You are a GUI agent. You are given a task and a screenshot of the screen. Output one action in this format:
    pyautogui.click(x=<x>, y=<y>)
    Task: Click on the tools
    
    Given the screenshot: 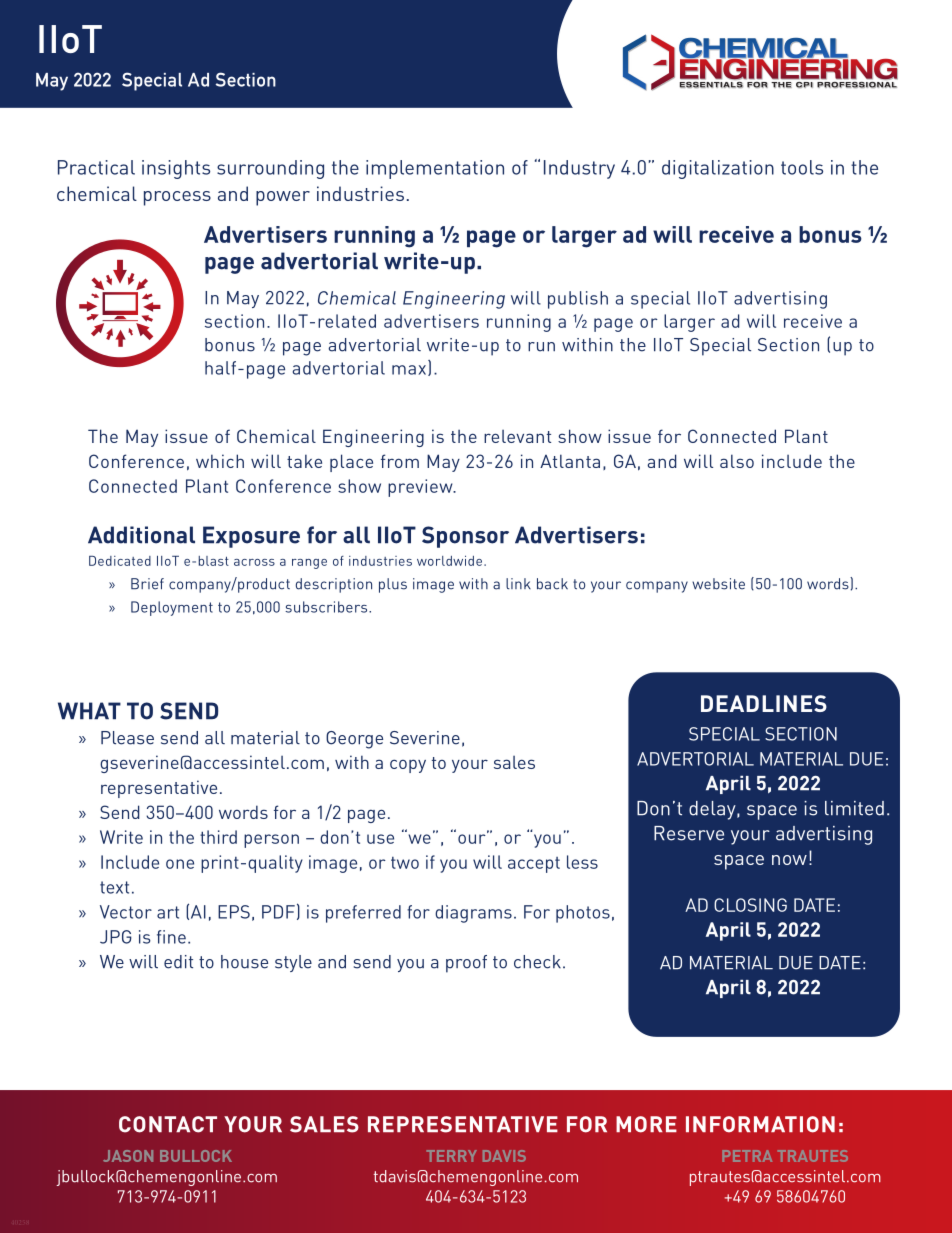 What is the action you would take?
    pyautogui.click(x=802, y=167)
